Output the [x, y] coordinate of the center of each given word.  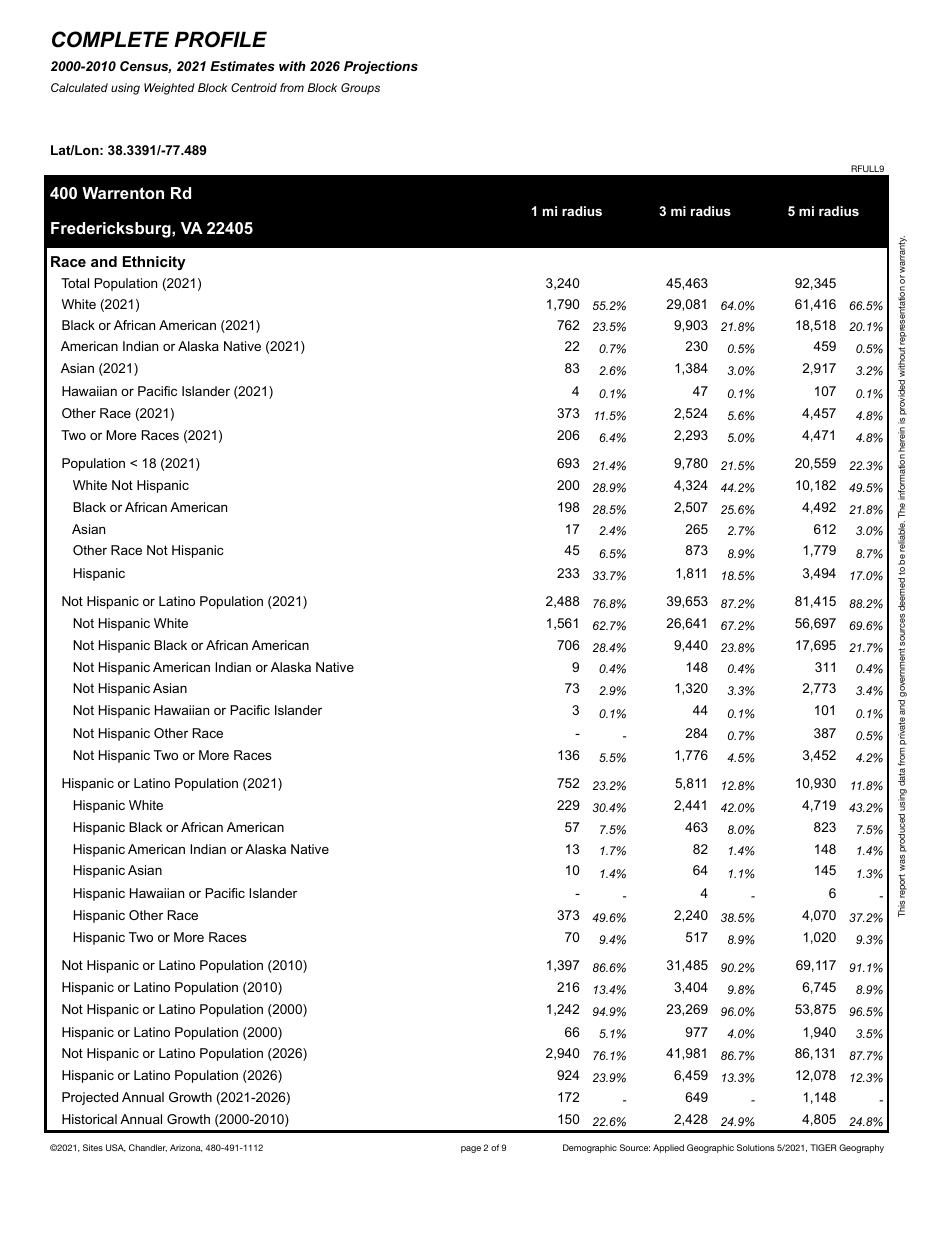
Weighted [169, 89]
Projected [90, 1098]
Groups [360, 89]
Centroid [254, 87]
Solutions [756, 1147]
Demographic [590, 1148]
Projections [381, 67]
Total [75, 283]
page [471, 1149]
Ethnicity [154, 263]
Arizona [186, 1148]
